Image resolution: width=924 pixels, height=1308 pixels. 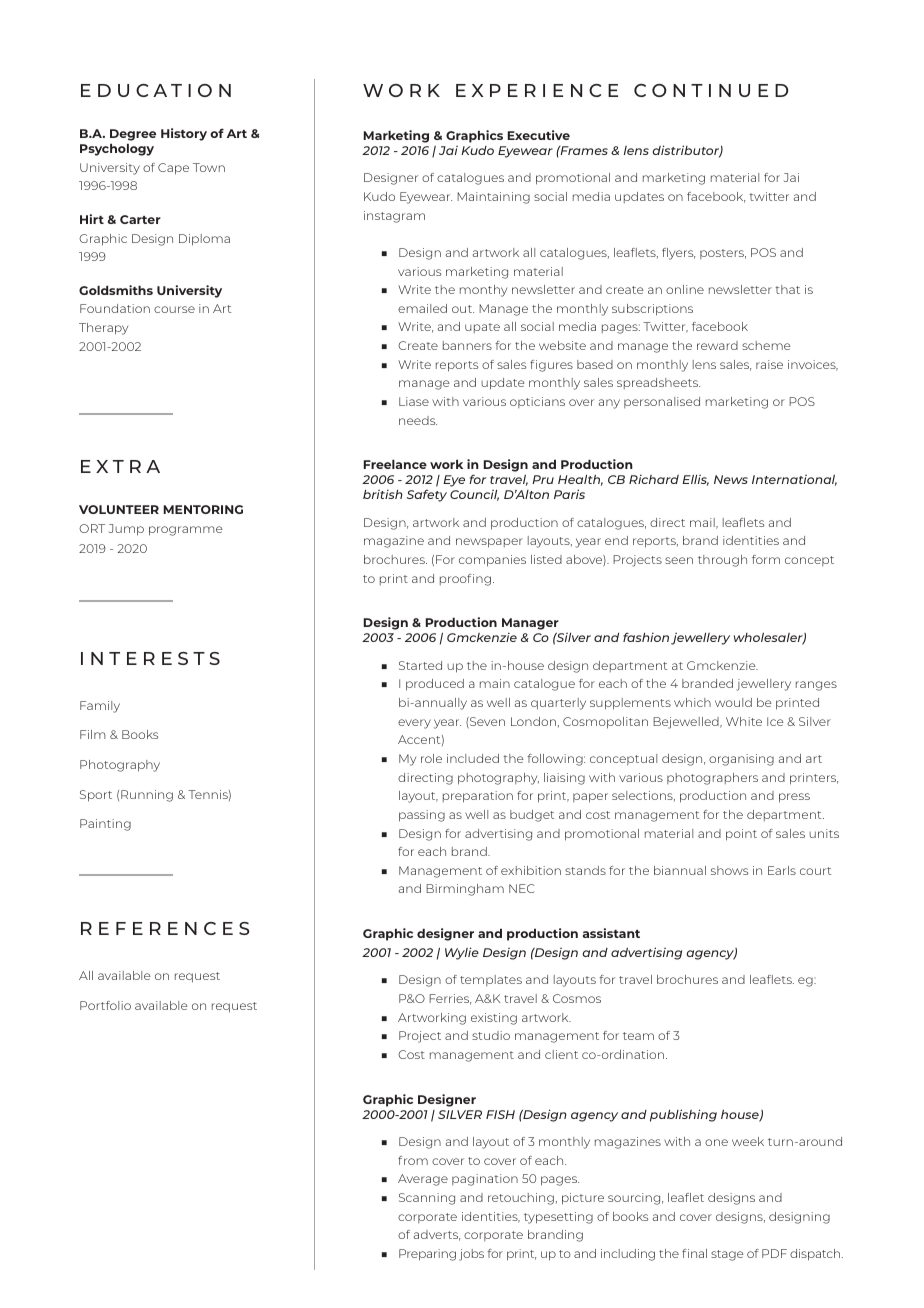 I want to click on from, so click(x=413, y=1160).
